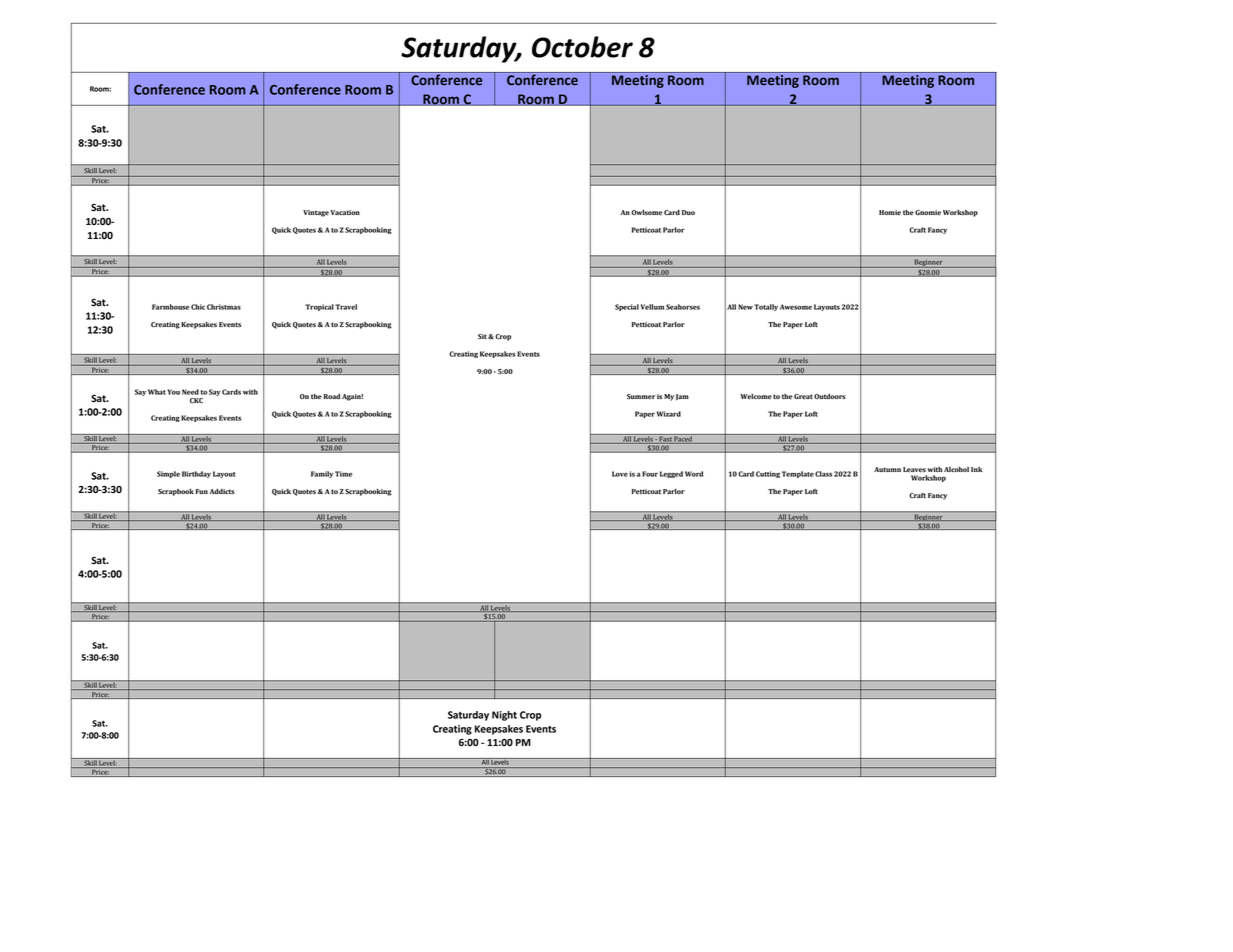 The image size is (1233, 952). What do you see at coordinates (796, 307) in the page?
I see `Awesome` at bounding box center [796, 307].
